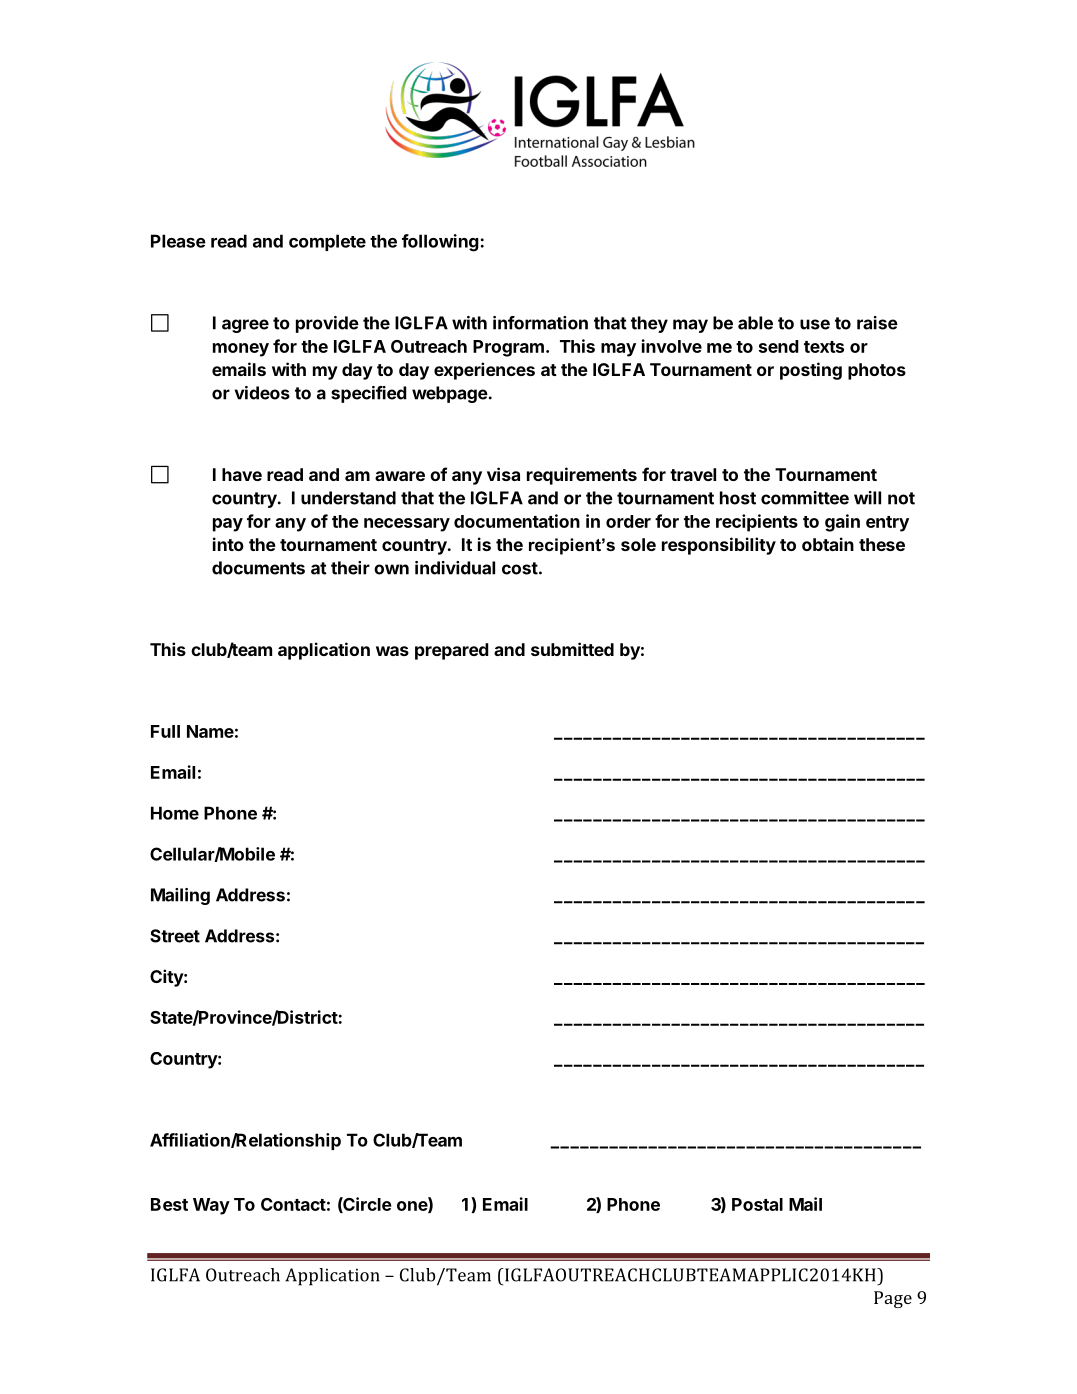 This document has width=1077, height=1394. What do you see at coordinates (757, 1204) in the document?
I see `Postal` at bounding box center [757, 1204].
